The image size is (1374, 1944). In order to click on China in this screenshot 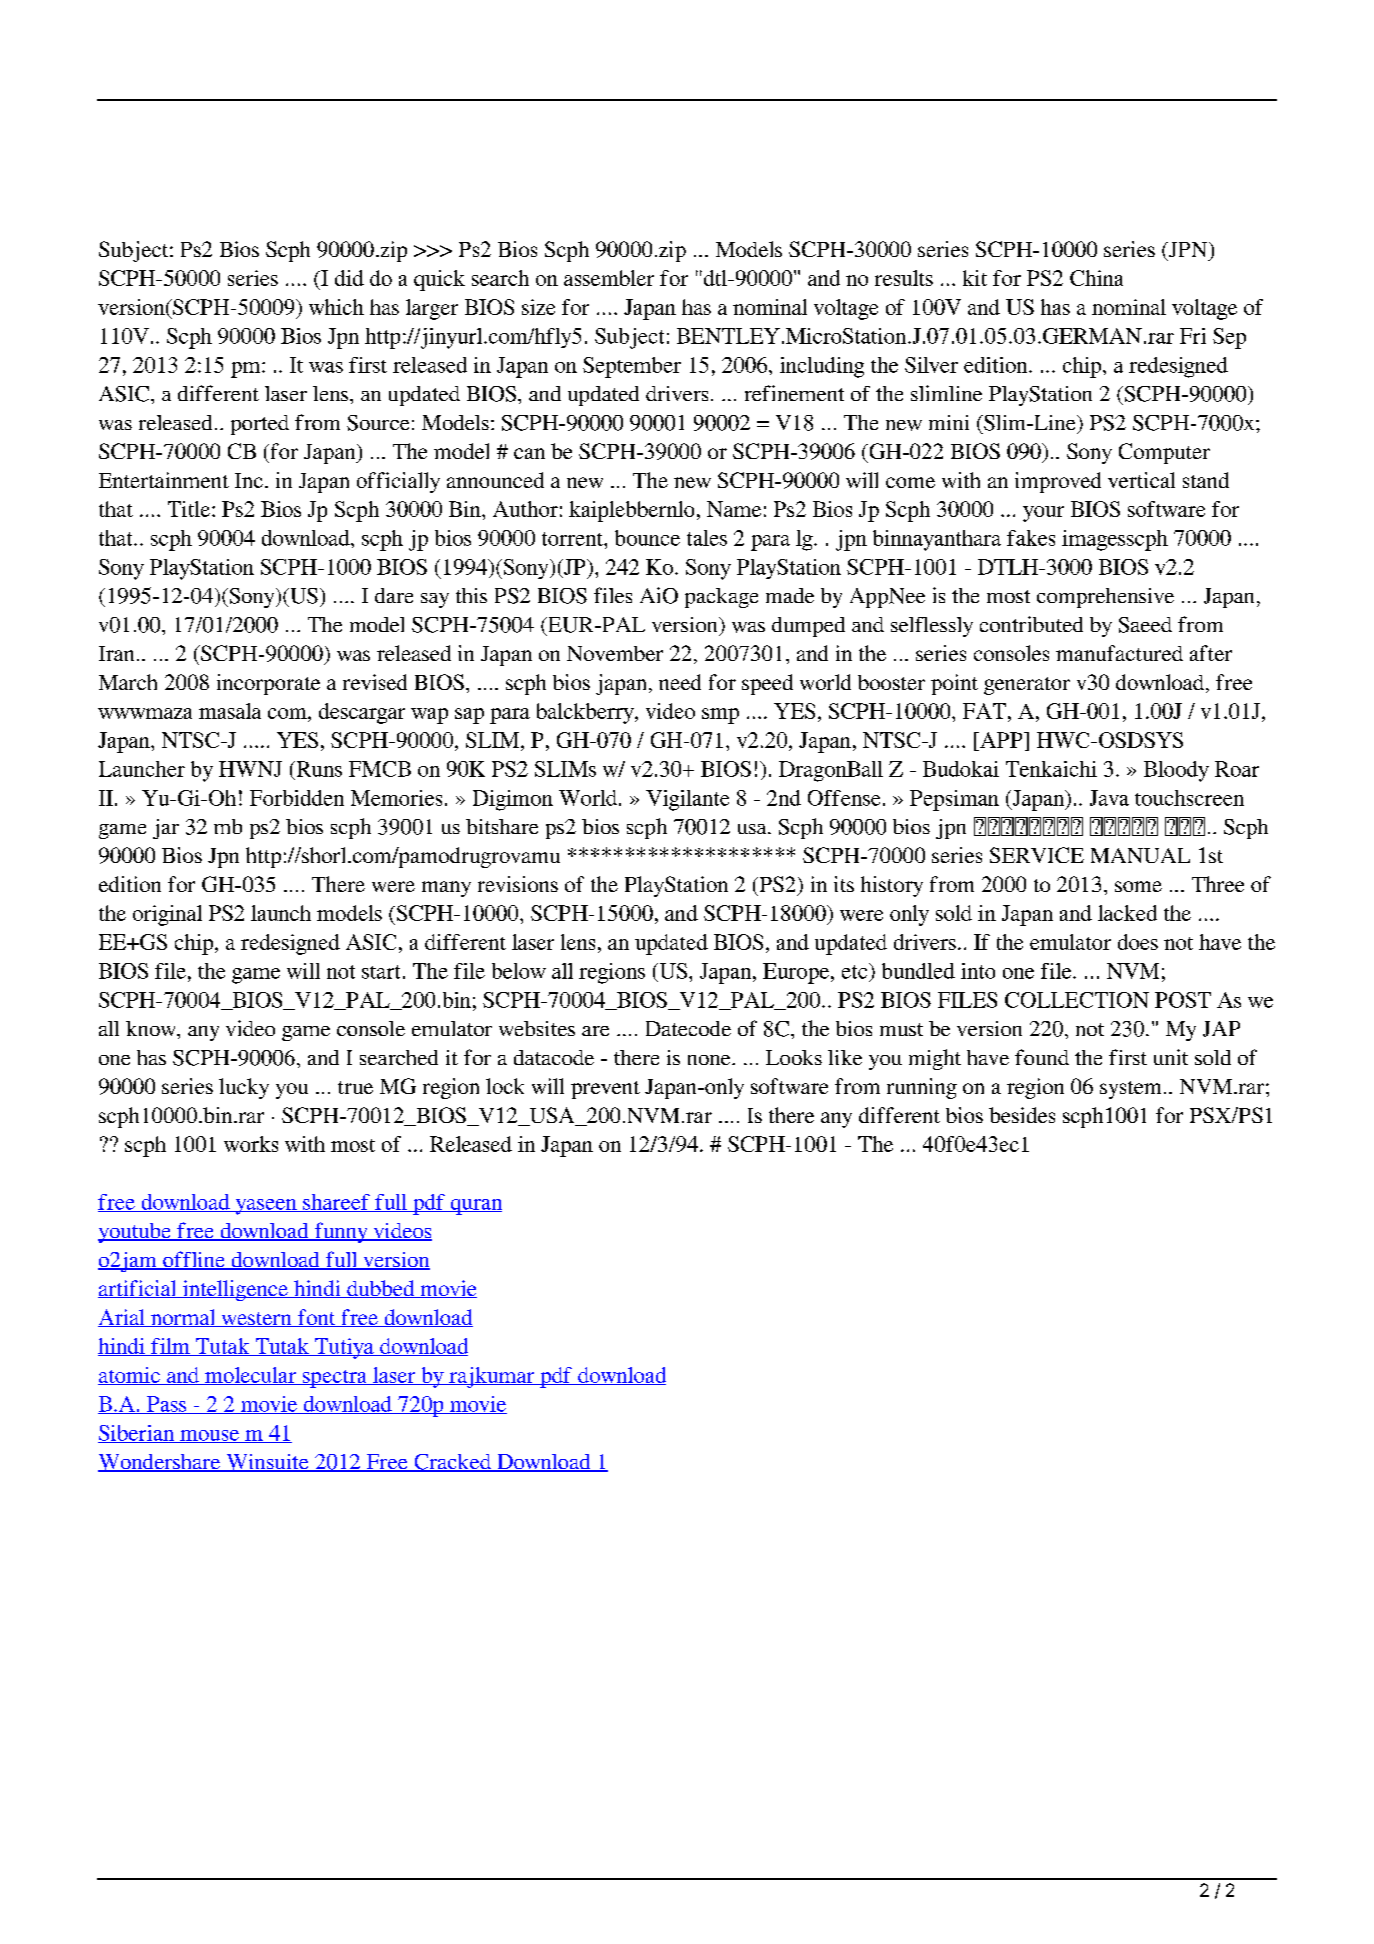, I will do `click(1096, 278)`.
